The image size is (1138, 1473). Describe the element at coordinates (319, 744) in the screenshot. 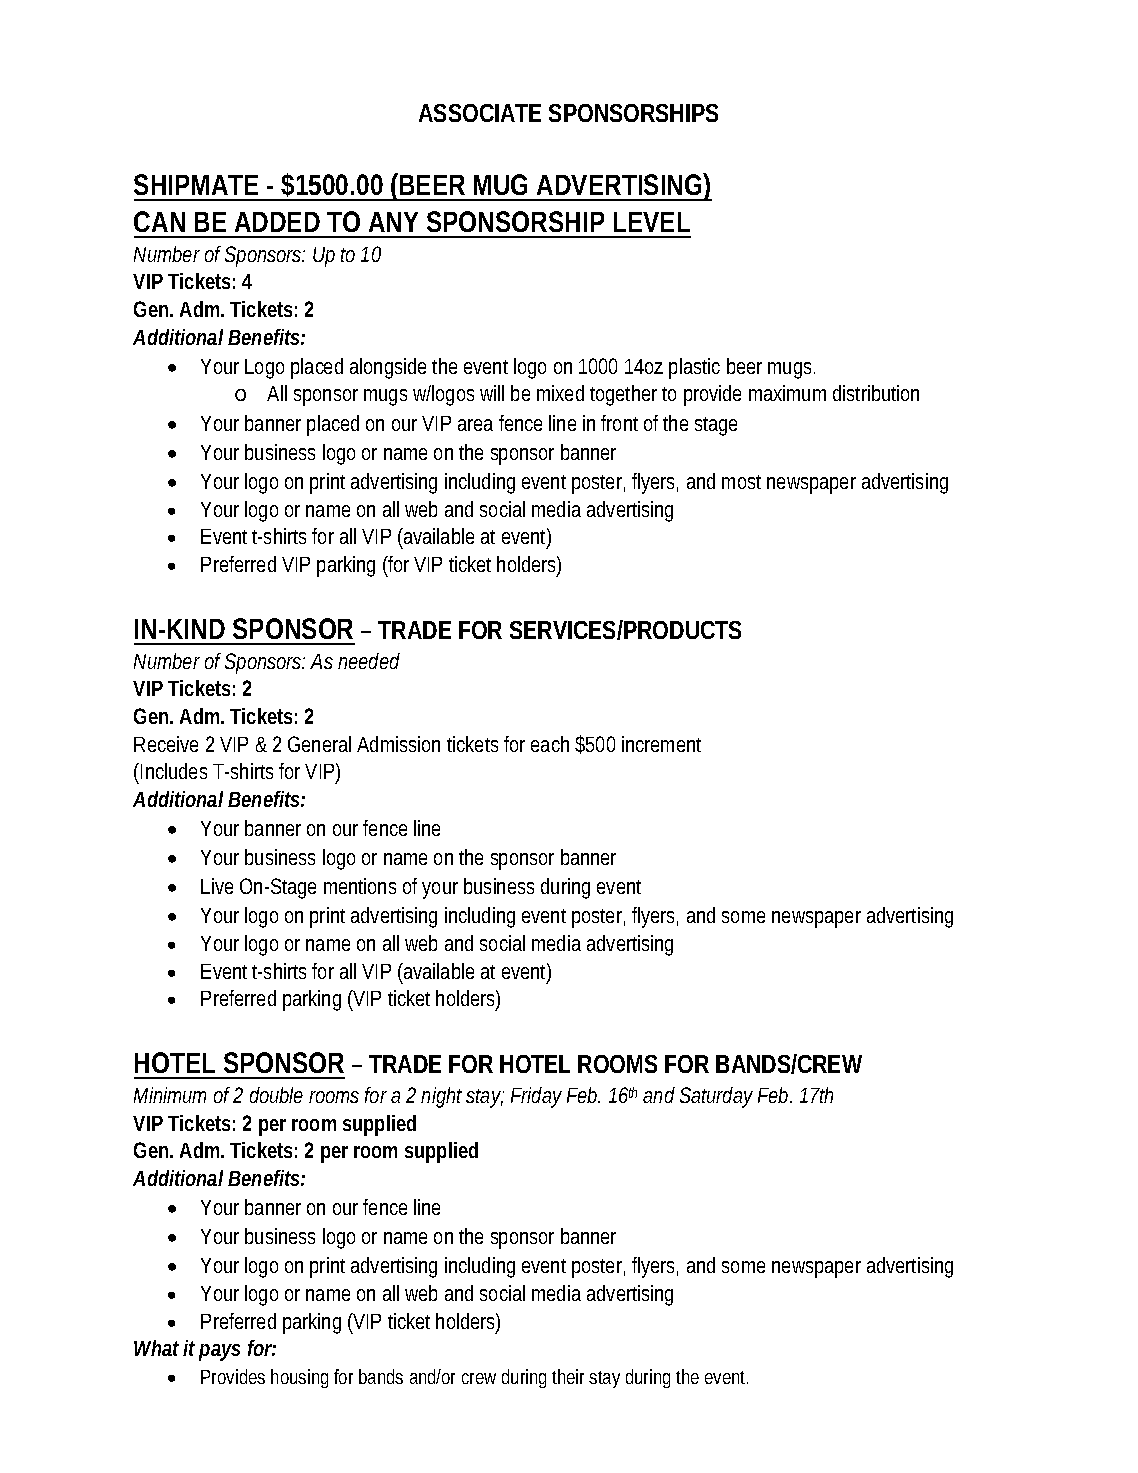

I see `General` at that location.
